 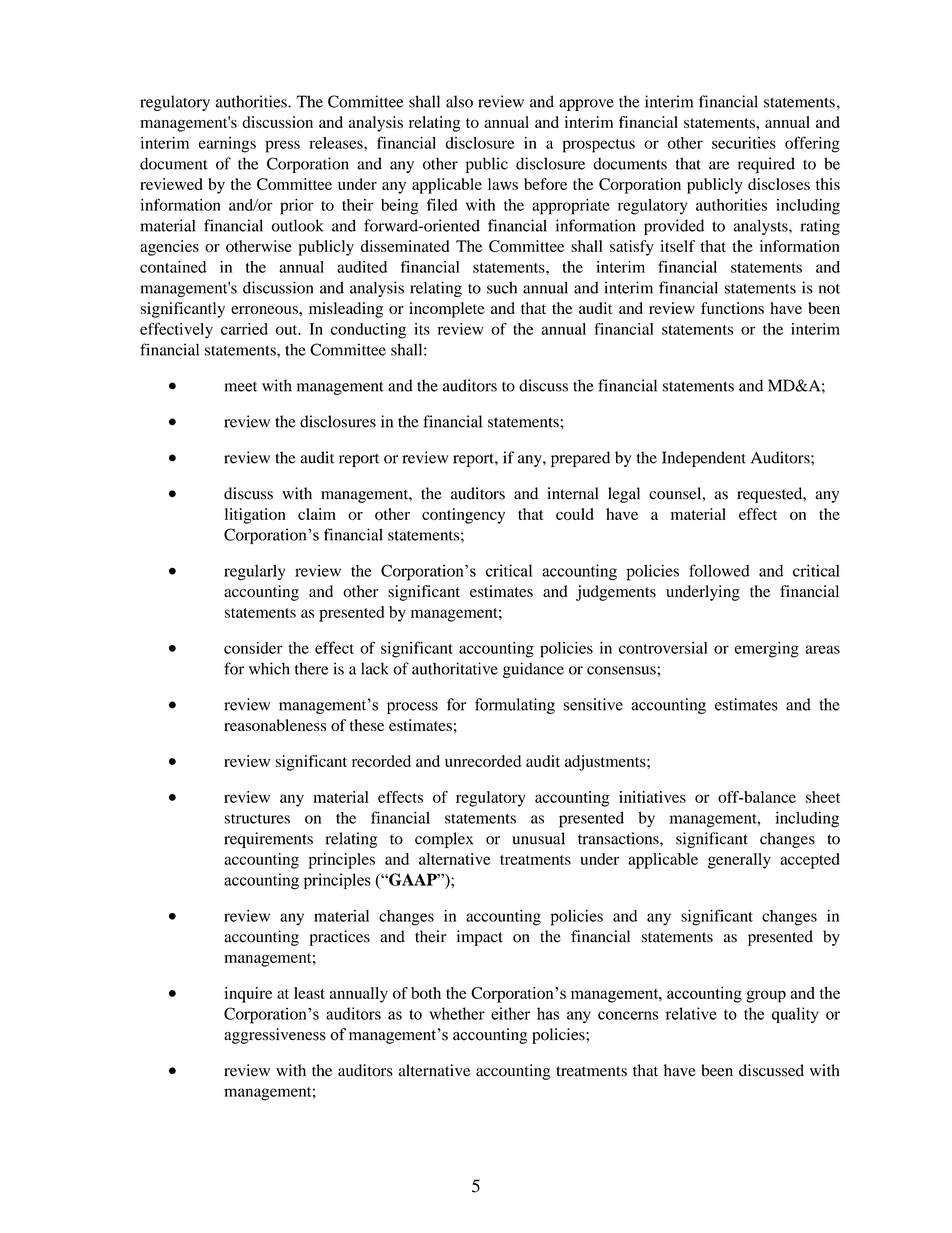 I want to click on regularly, so click(x=254, y=573).
